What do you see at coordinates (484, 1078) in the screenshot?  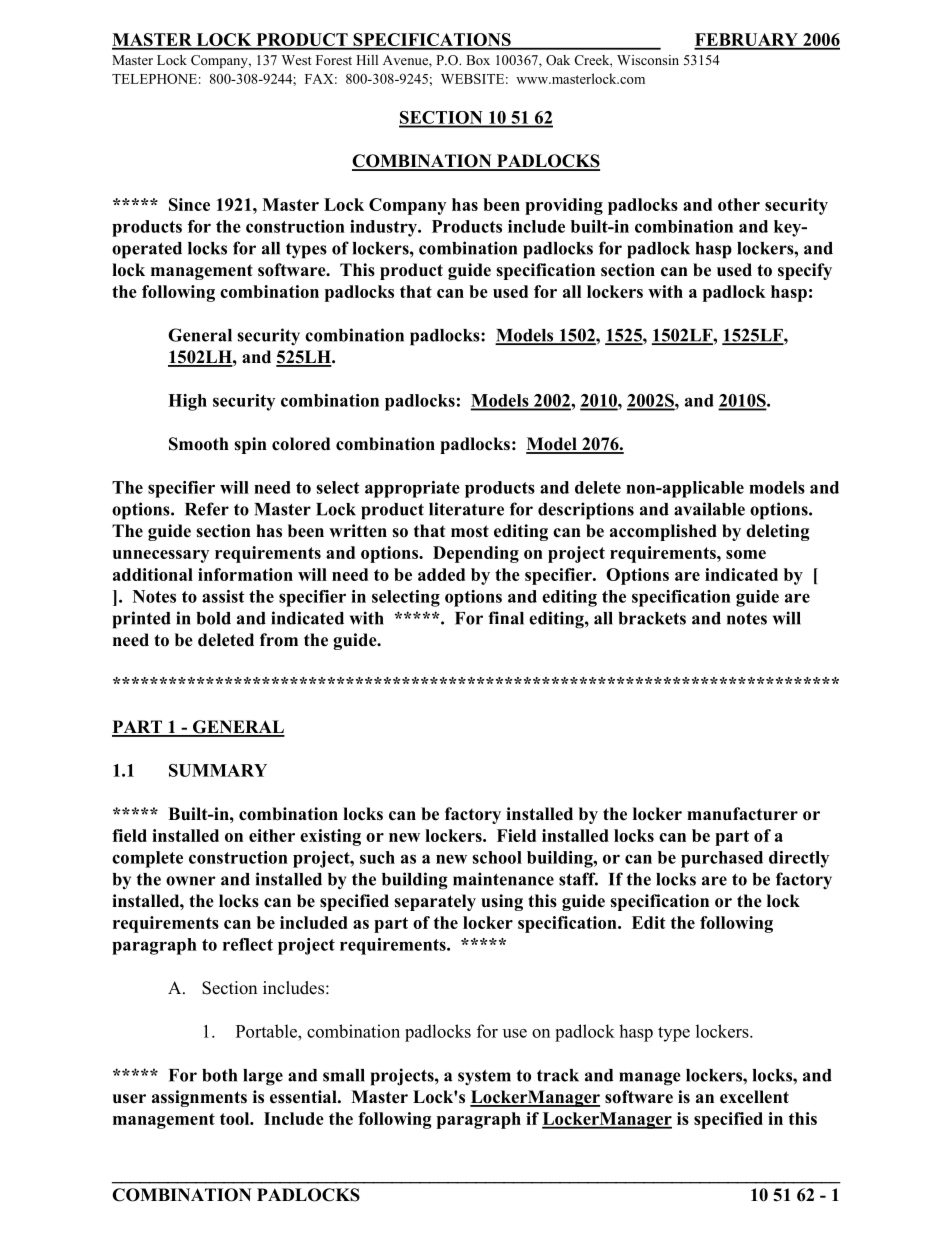 I see `system` at bounding box center [484, 1078].
